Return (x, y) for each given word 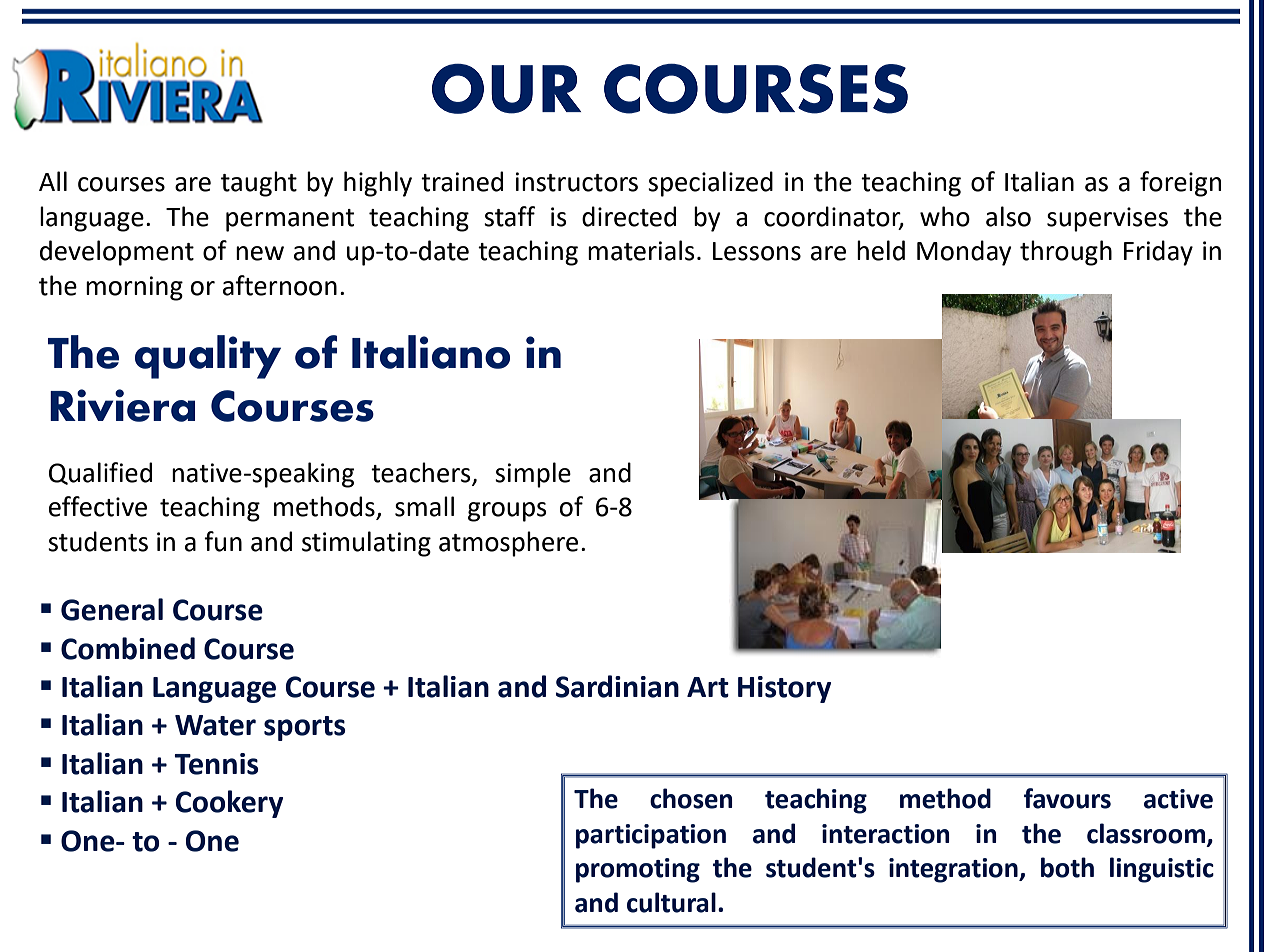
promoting (638, 870)
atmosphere (508, 544)
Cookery (229, 804)
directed (629, 216)
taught (259, 184)
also (1008, 216)
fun (223, 541)
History (784, 689)
